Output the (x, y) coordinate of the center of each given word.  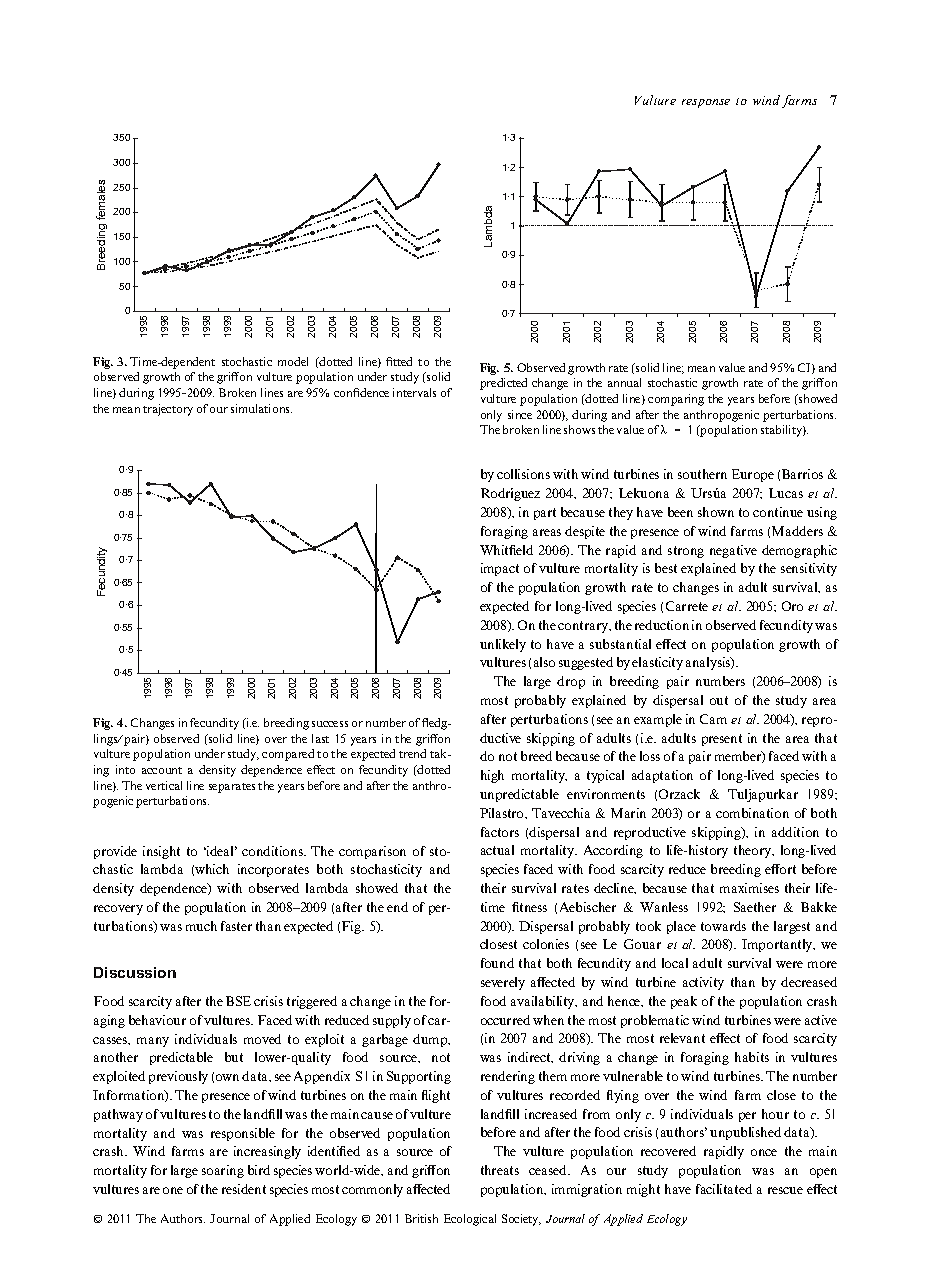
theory (754, 851)
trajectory (168, 410)
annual (624, 382)
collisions (523, 474)
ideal (221, 851)
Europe (753, 475)
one (173, 1190)
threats (500, 1170)
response (706, 103)
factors (500, 832)
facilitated (724, 1189)
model (293, 361)
